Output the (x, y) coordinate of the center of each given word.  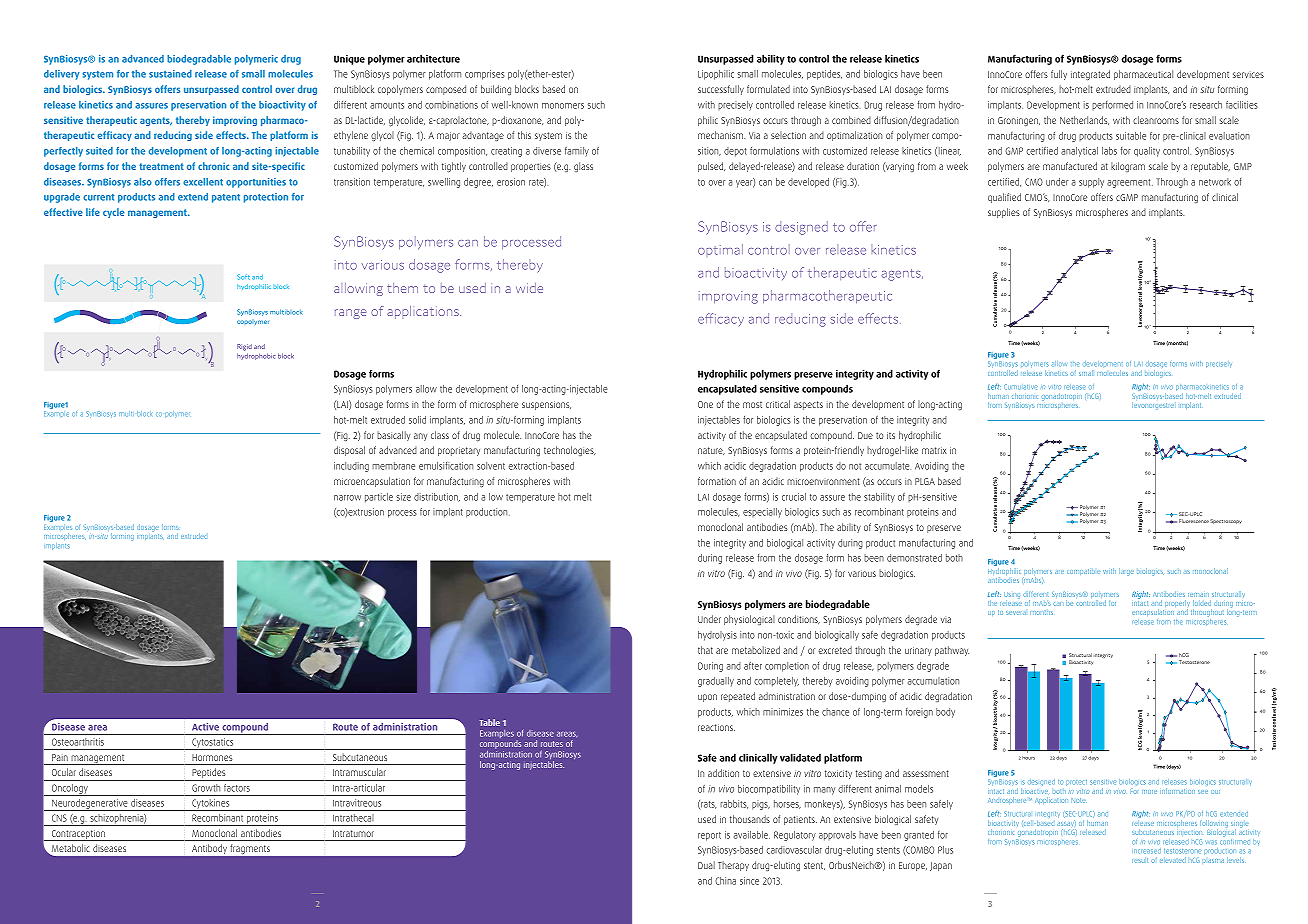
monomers (563, 106)
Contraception (78, 835)
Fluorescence (1194, 521)
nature (711, 451)
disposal (349, 451)
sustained (170, 74)
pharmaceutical (1143, 75)
